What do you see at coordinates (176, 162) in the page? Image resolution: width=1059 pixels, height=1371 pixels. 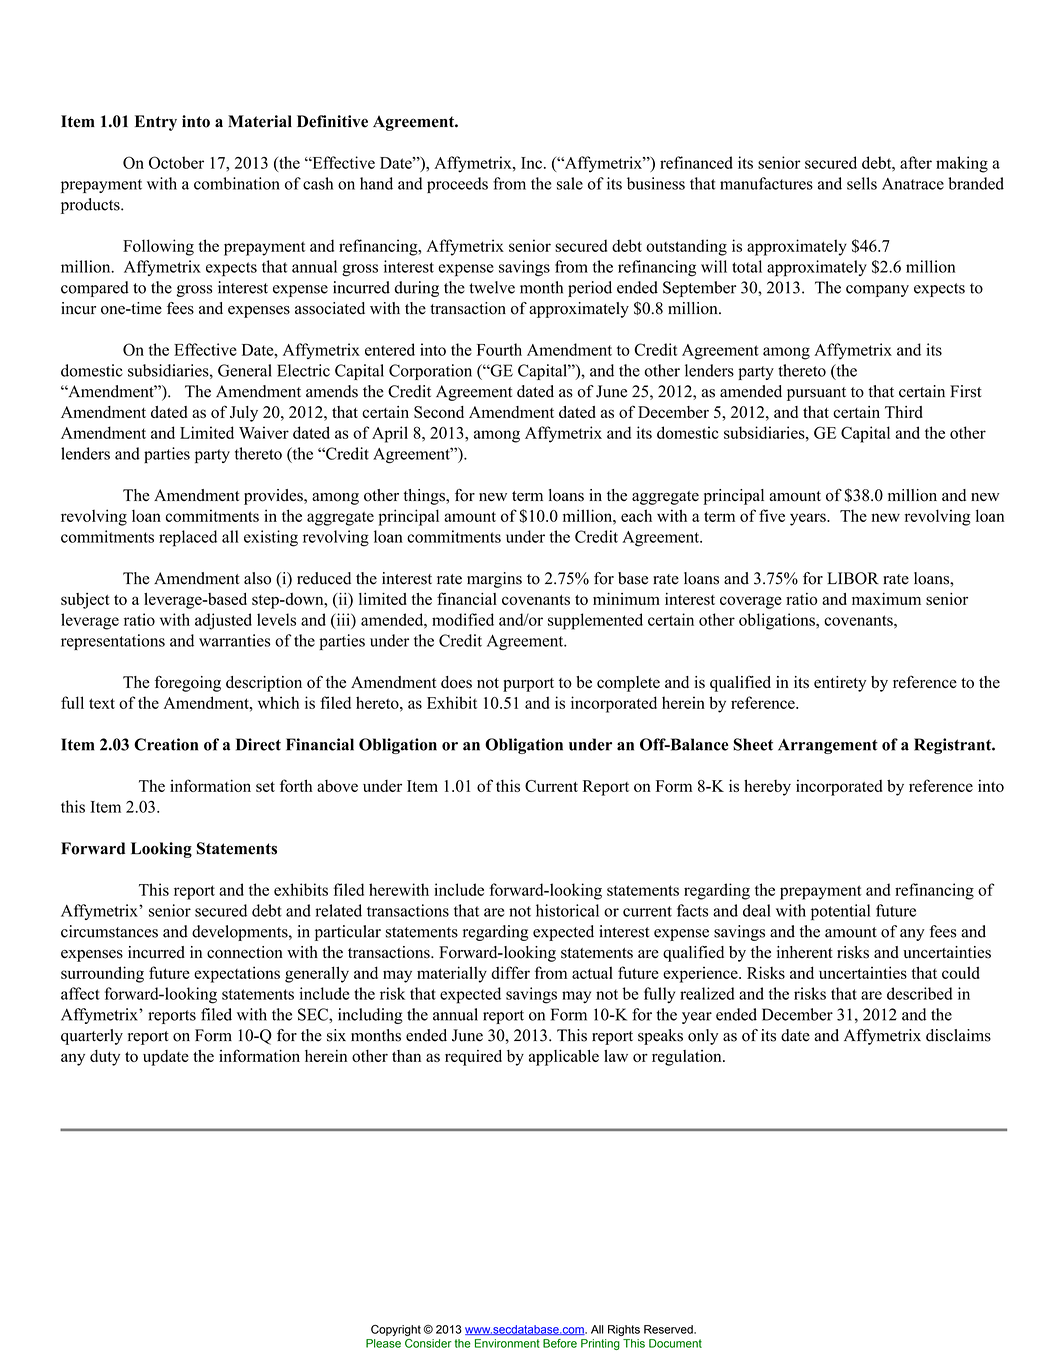 I see `October` at bounding box center [176, 162].
